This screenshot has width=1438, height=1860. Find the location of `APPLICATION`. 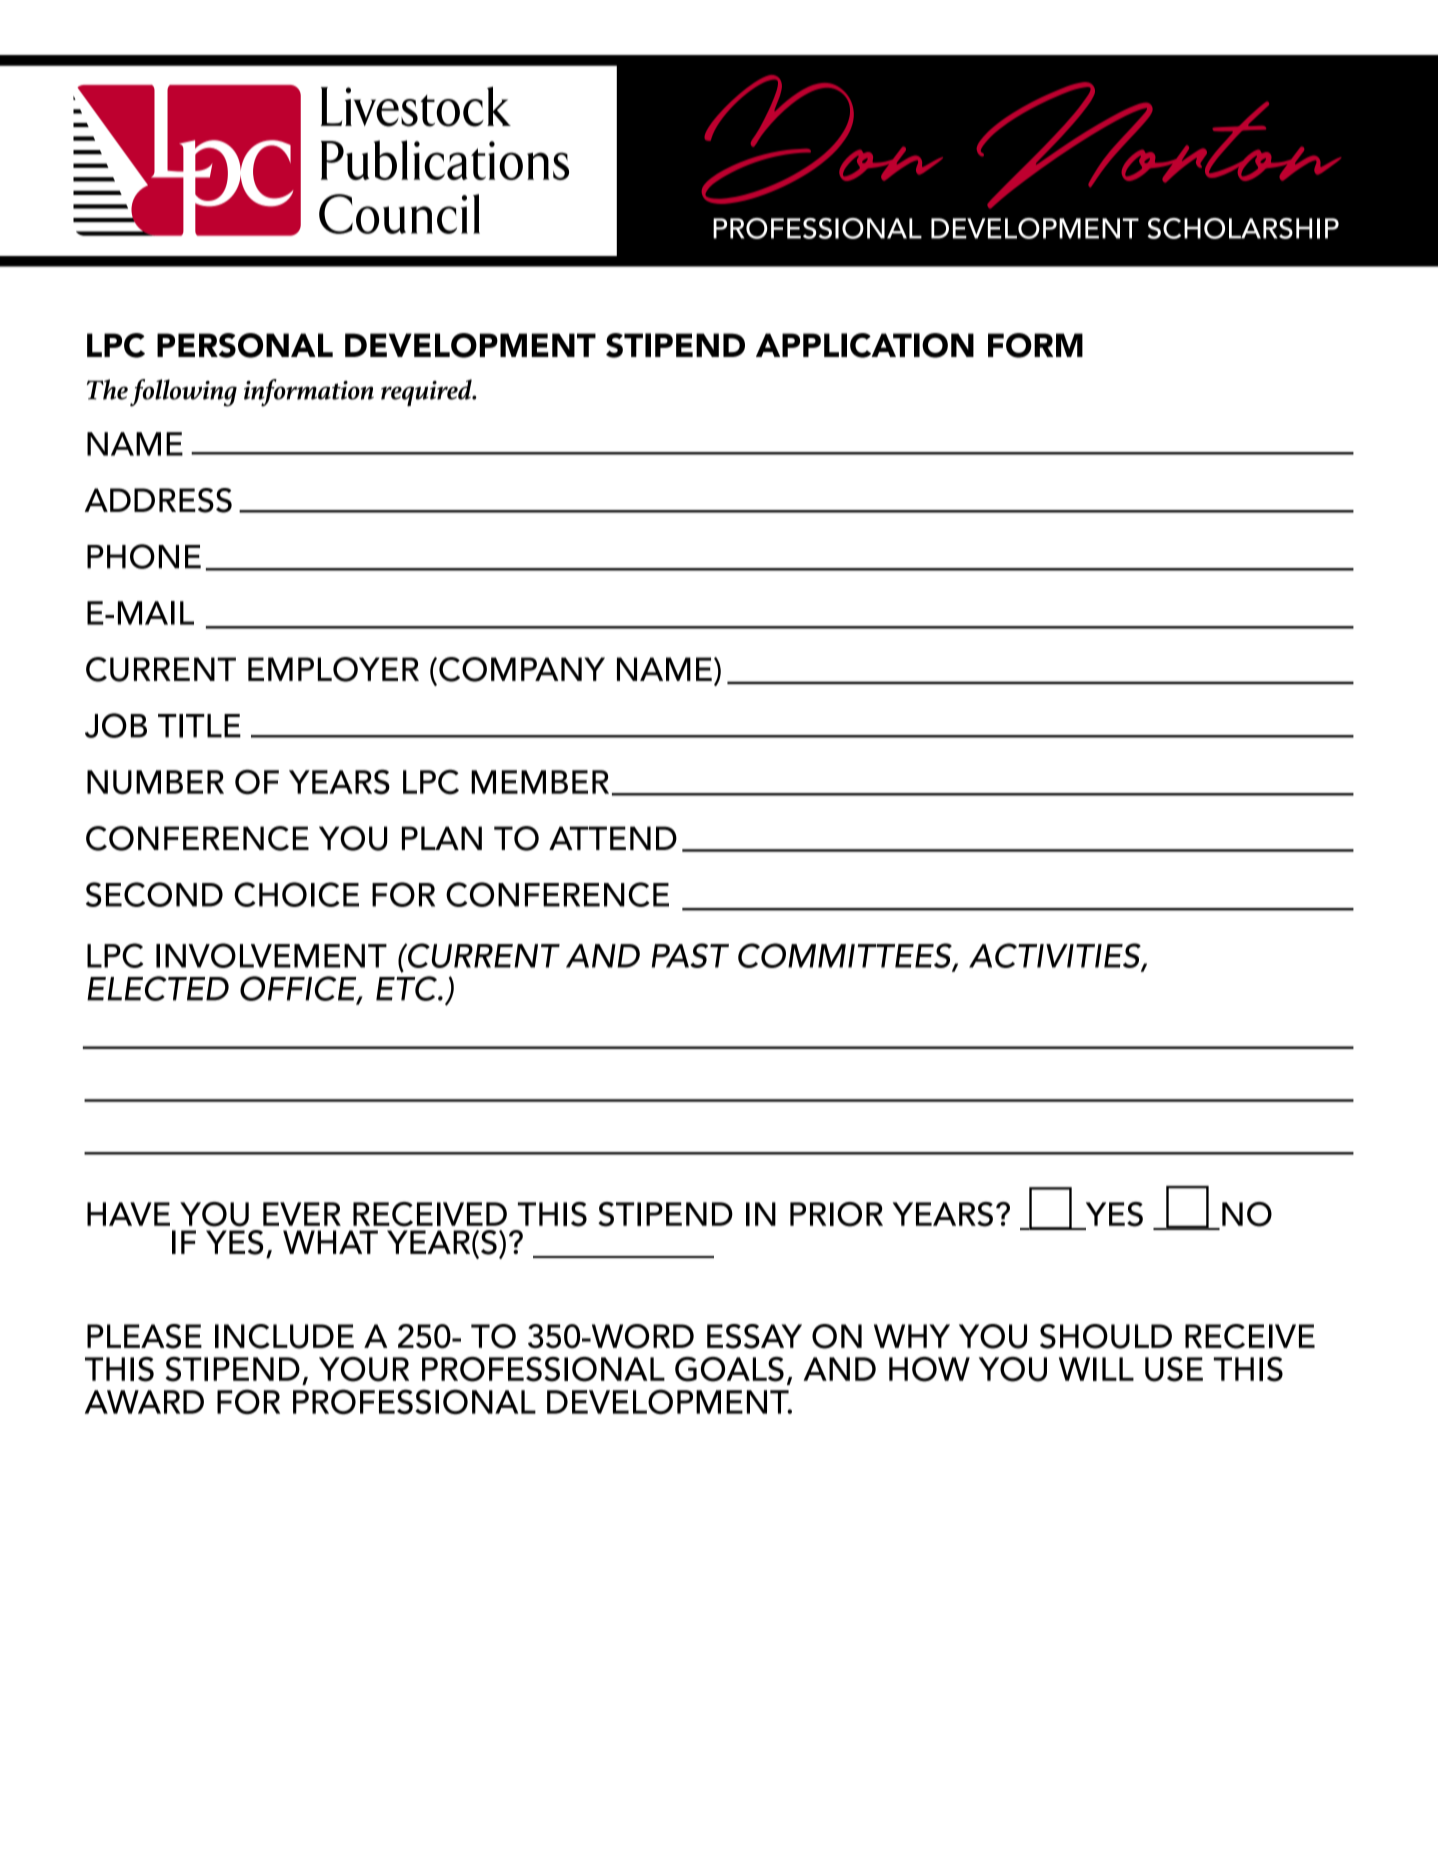

APPLICATION is located at coordinates (865, 345).
